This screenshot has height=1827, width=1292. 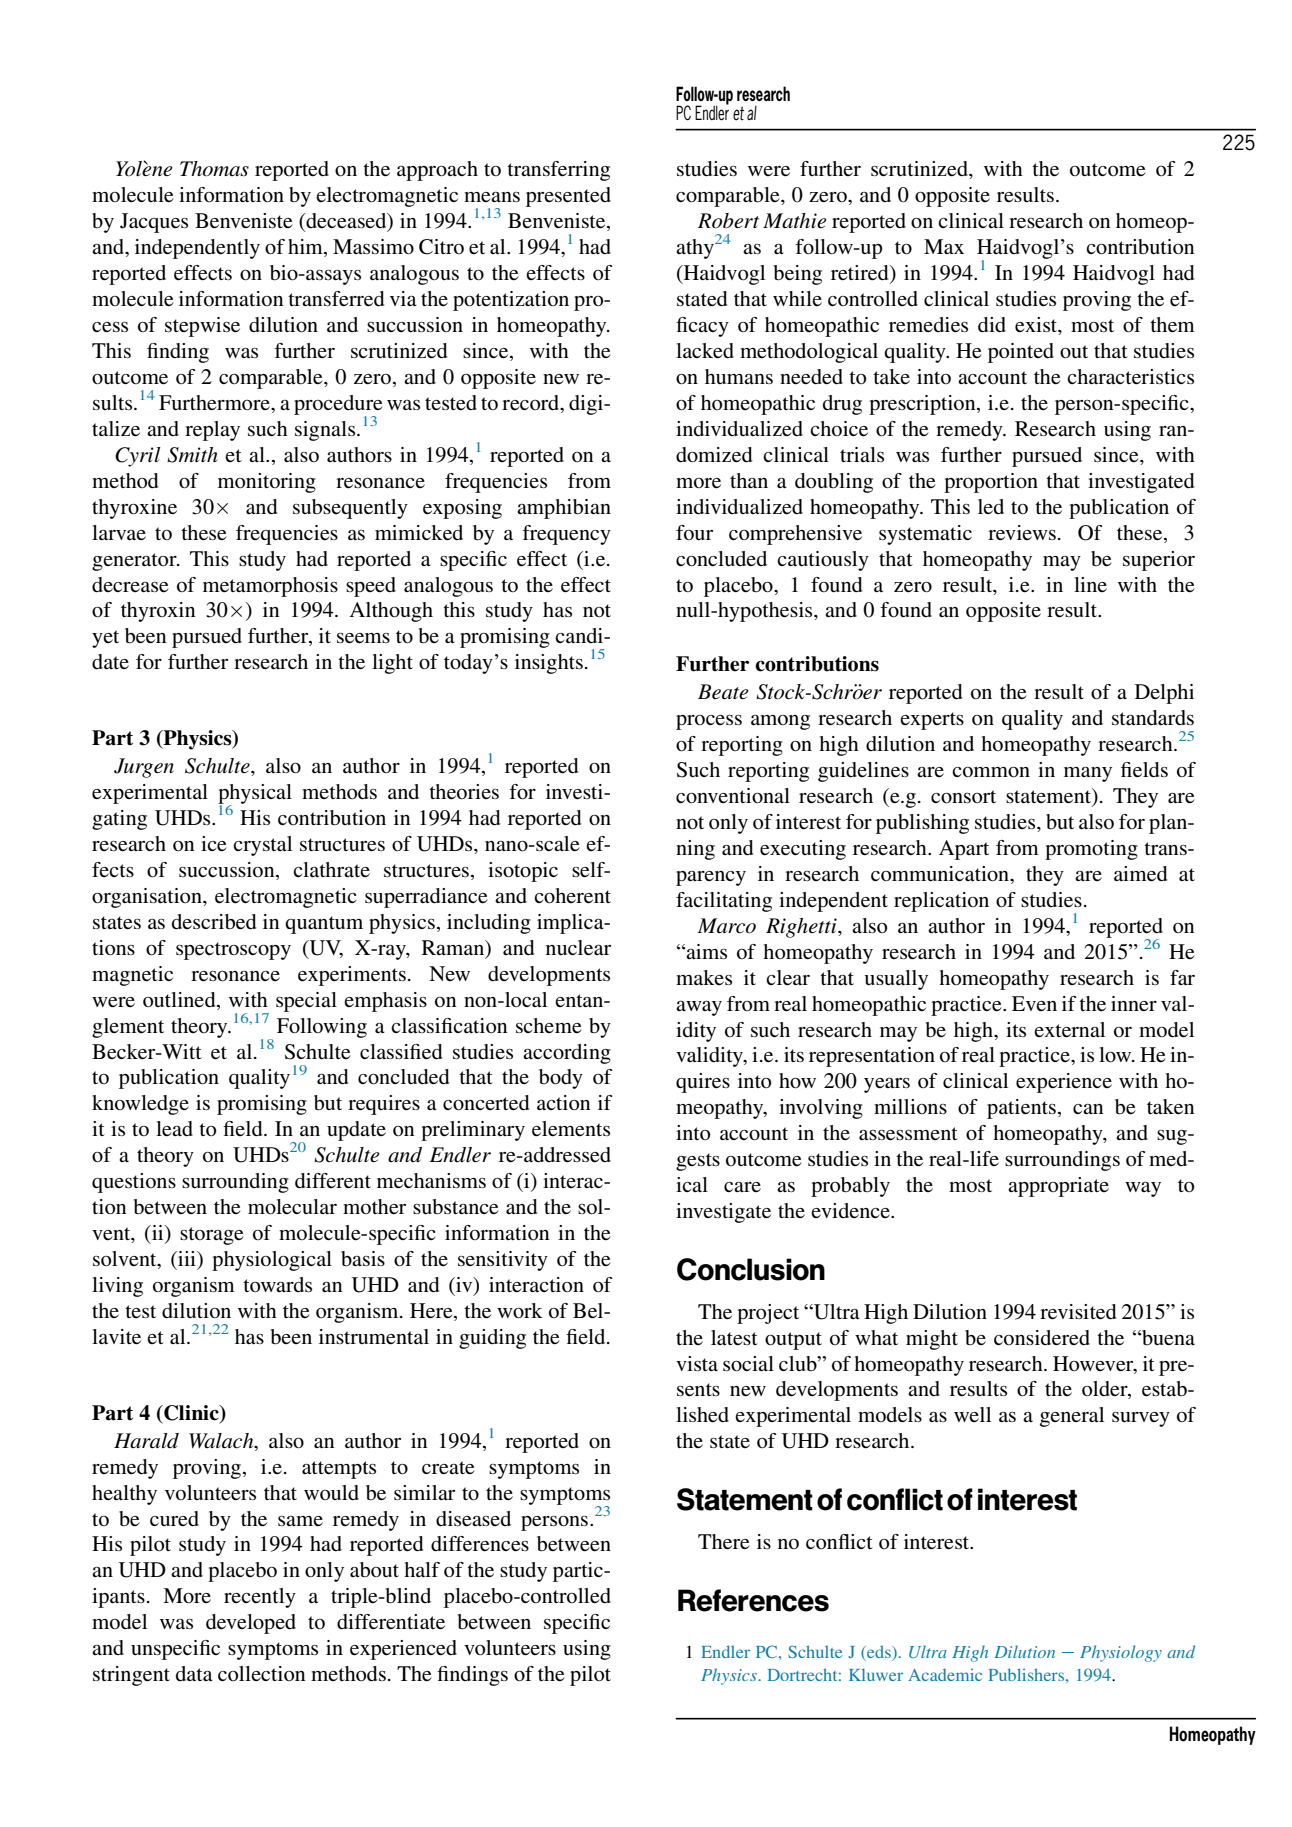 What do you see at coordinates (174, 1129) in the screenshot?
I see `lead` at bounding box center [174, 1129].
